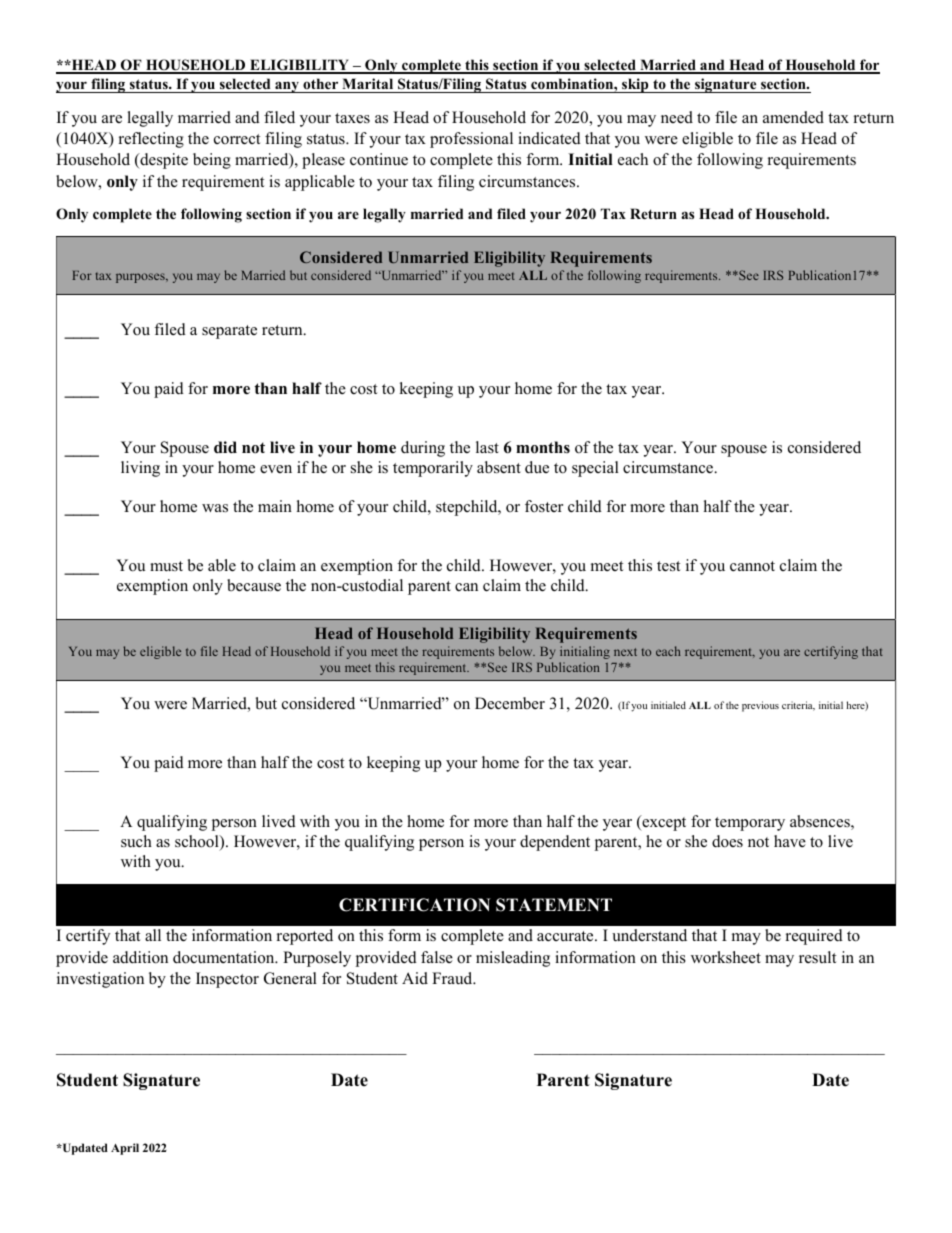 This screenshot has width=952, height=1233. I want to click on reflecting, so click(151, 140).
